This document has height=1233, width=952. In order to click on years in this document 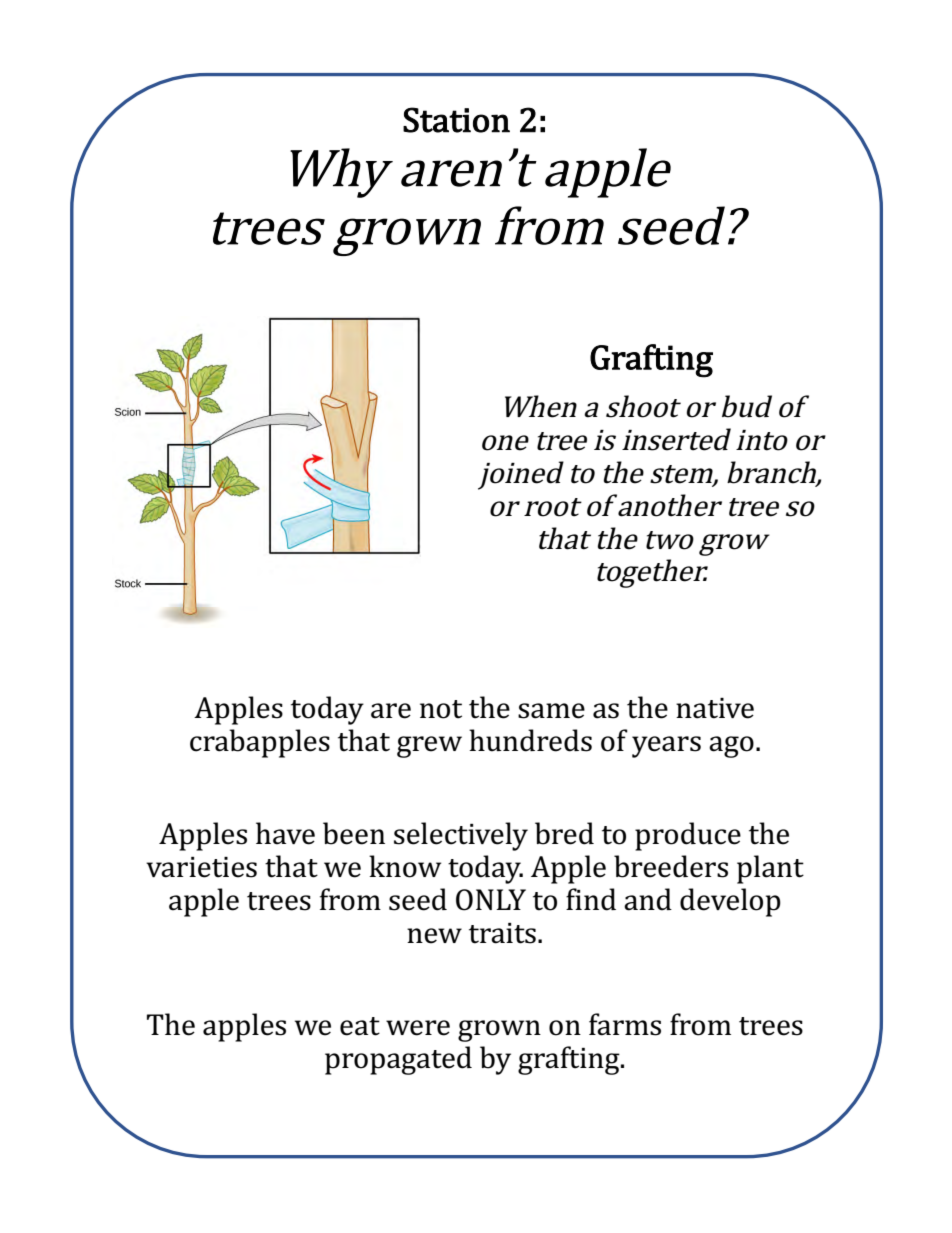, I will do `click(666, 747)`.
